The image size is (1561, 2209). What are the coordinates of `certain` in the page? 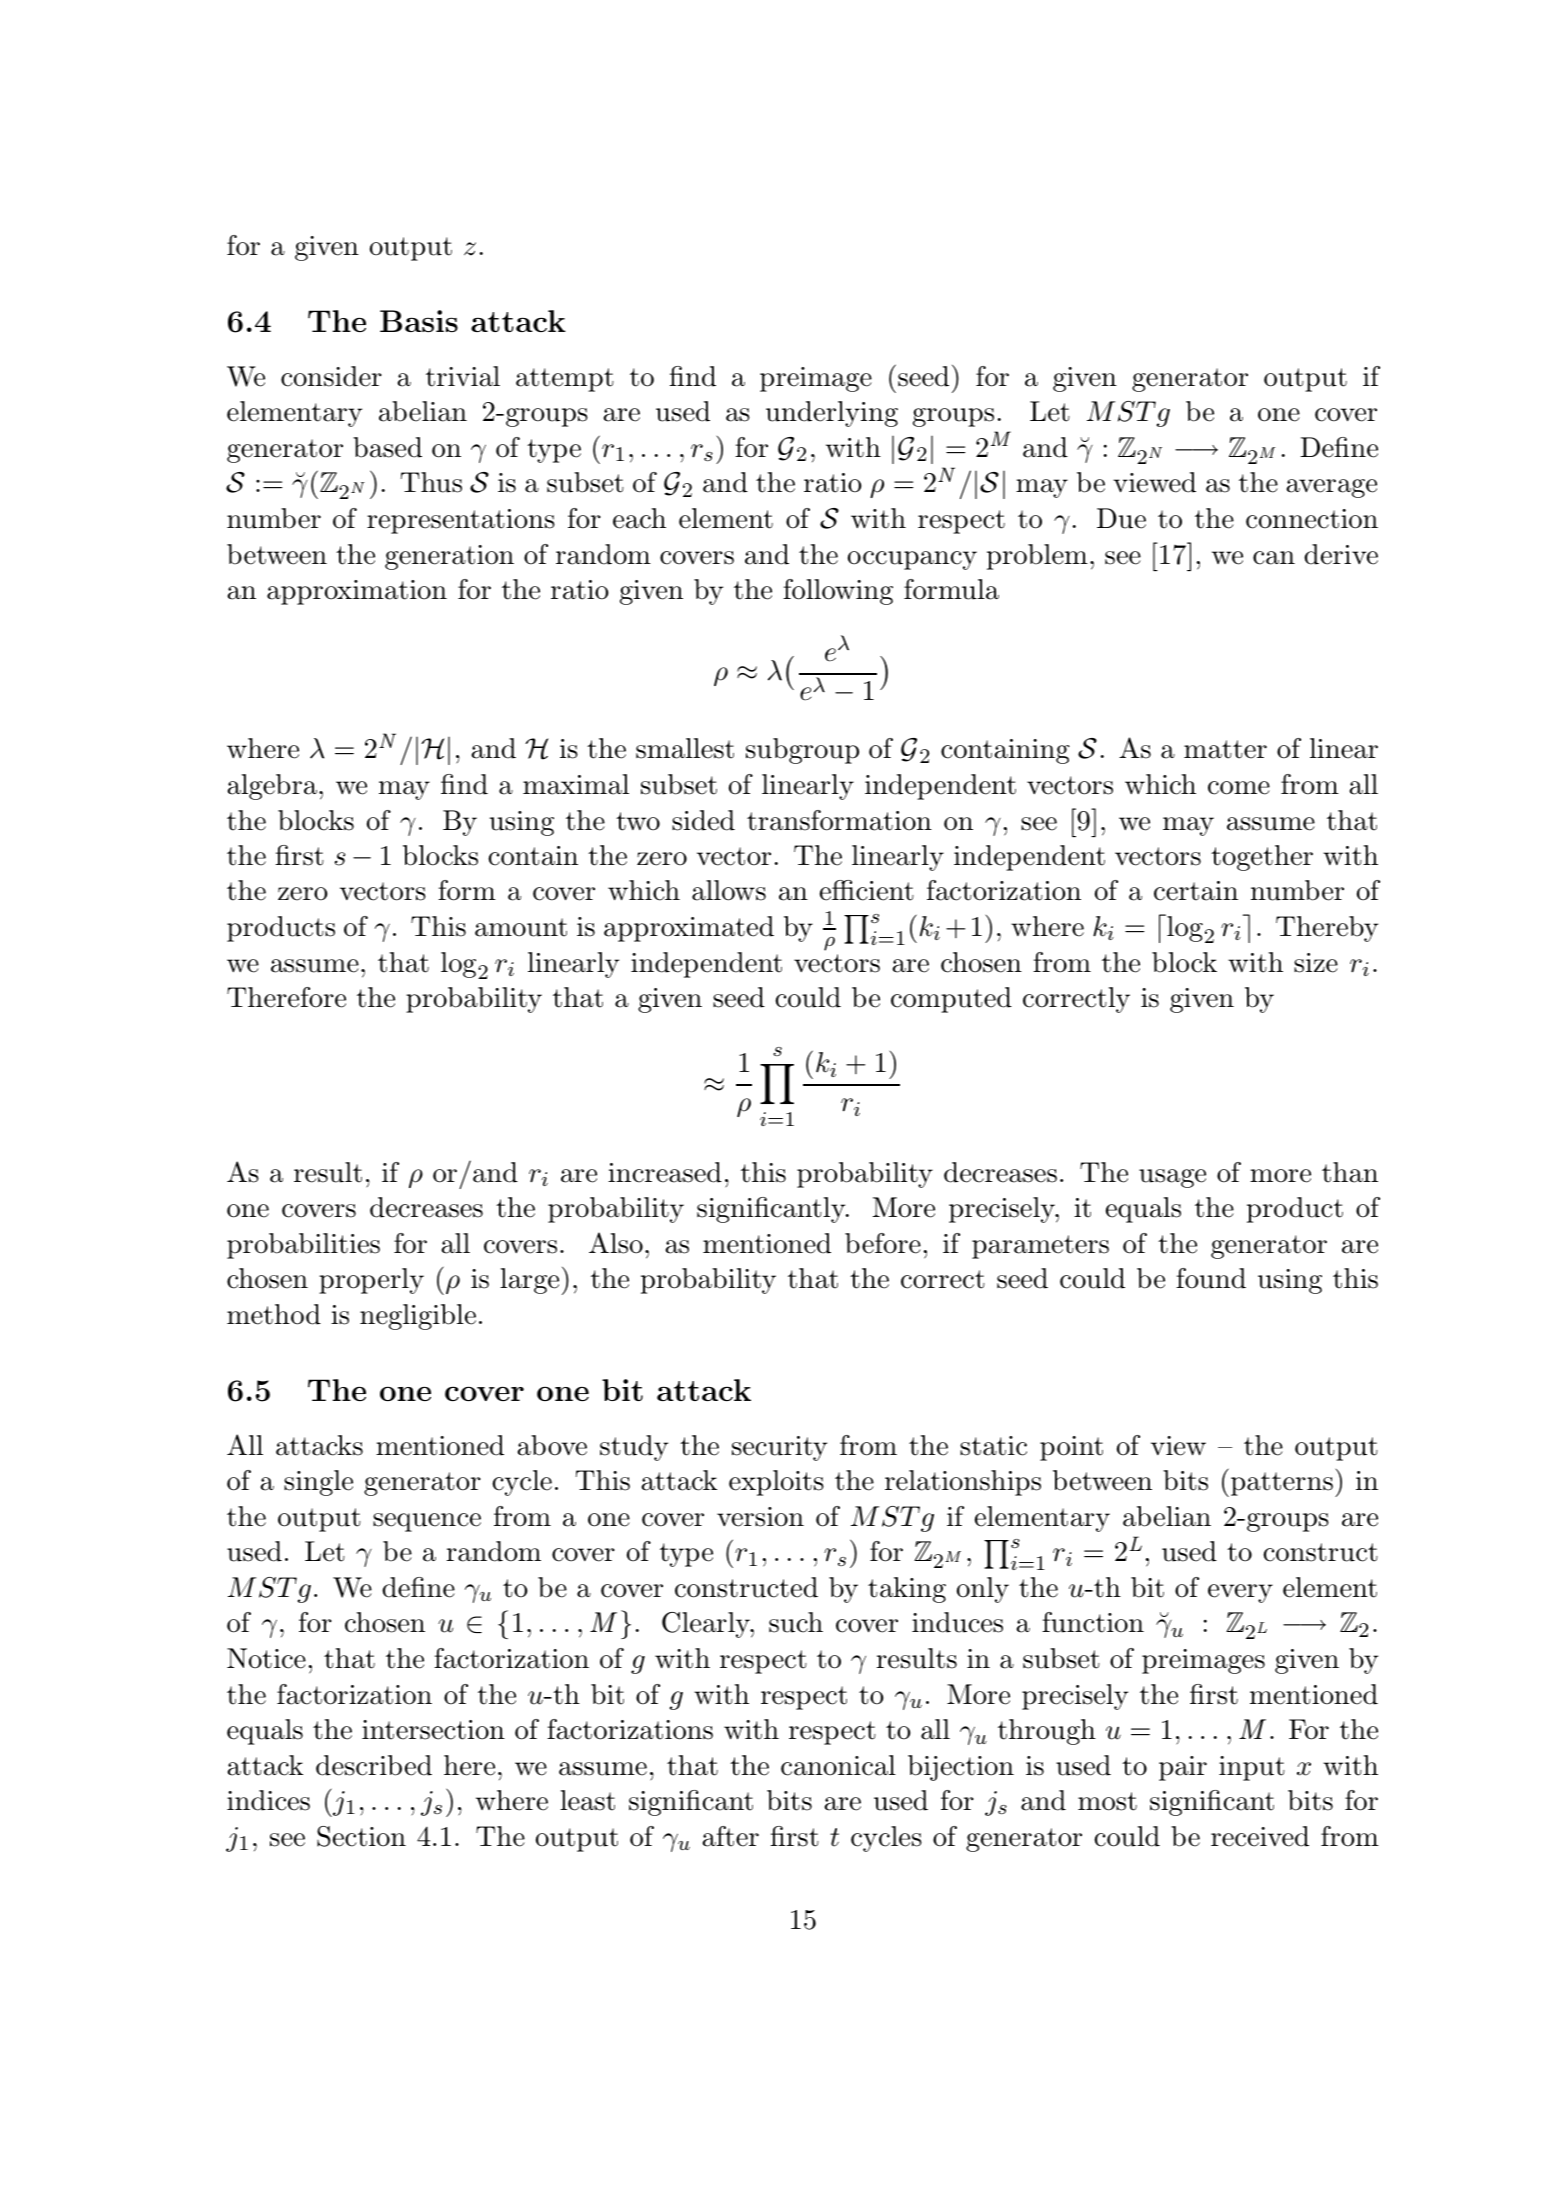 It's located at (1196, 891).
